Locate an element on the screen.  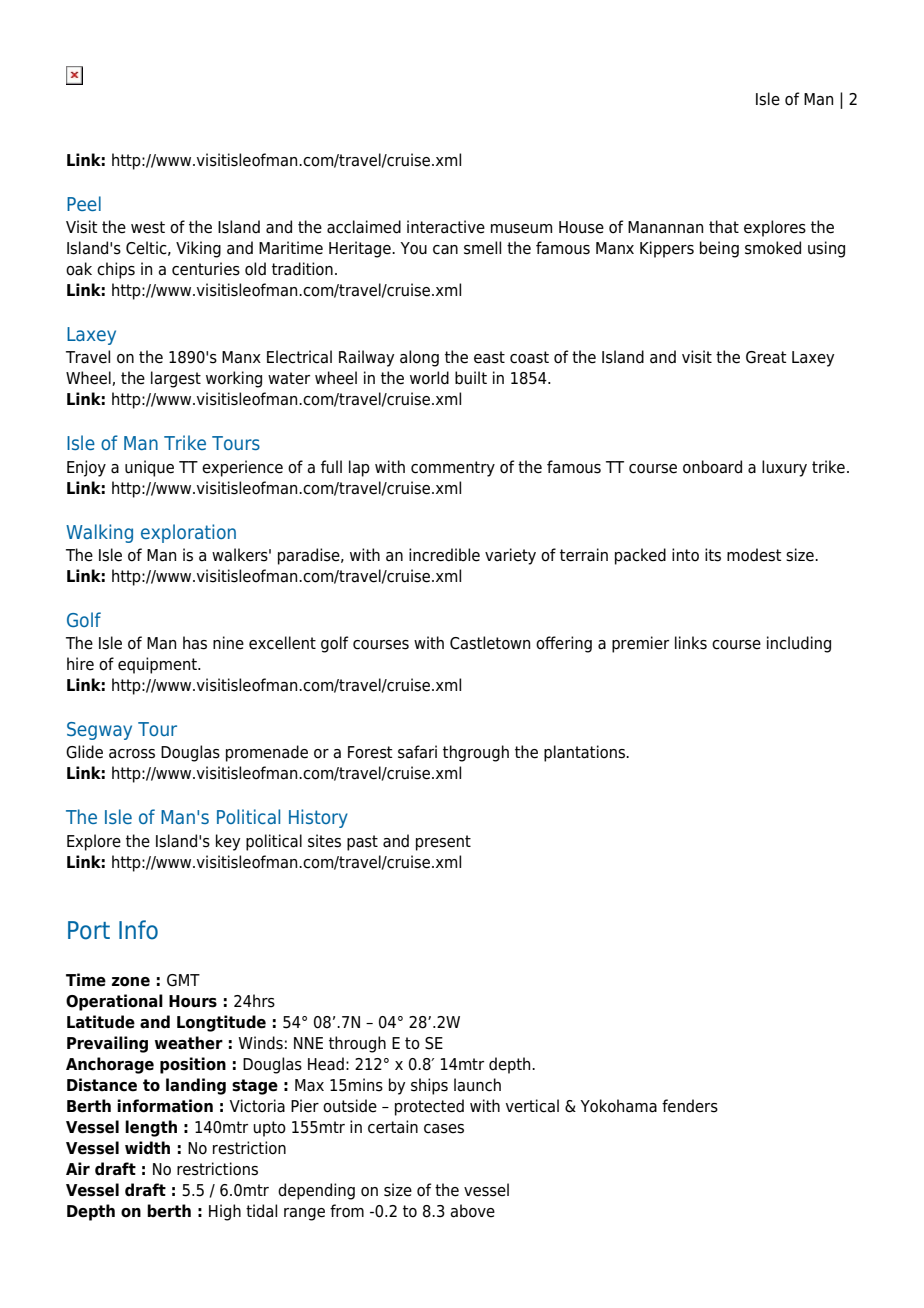
interactive is located at coordinates (446, 227).
